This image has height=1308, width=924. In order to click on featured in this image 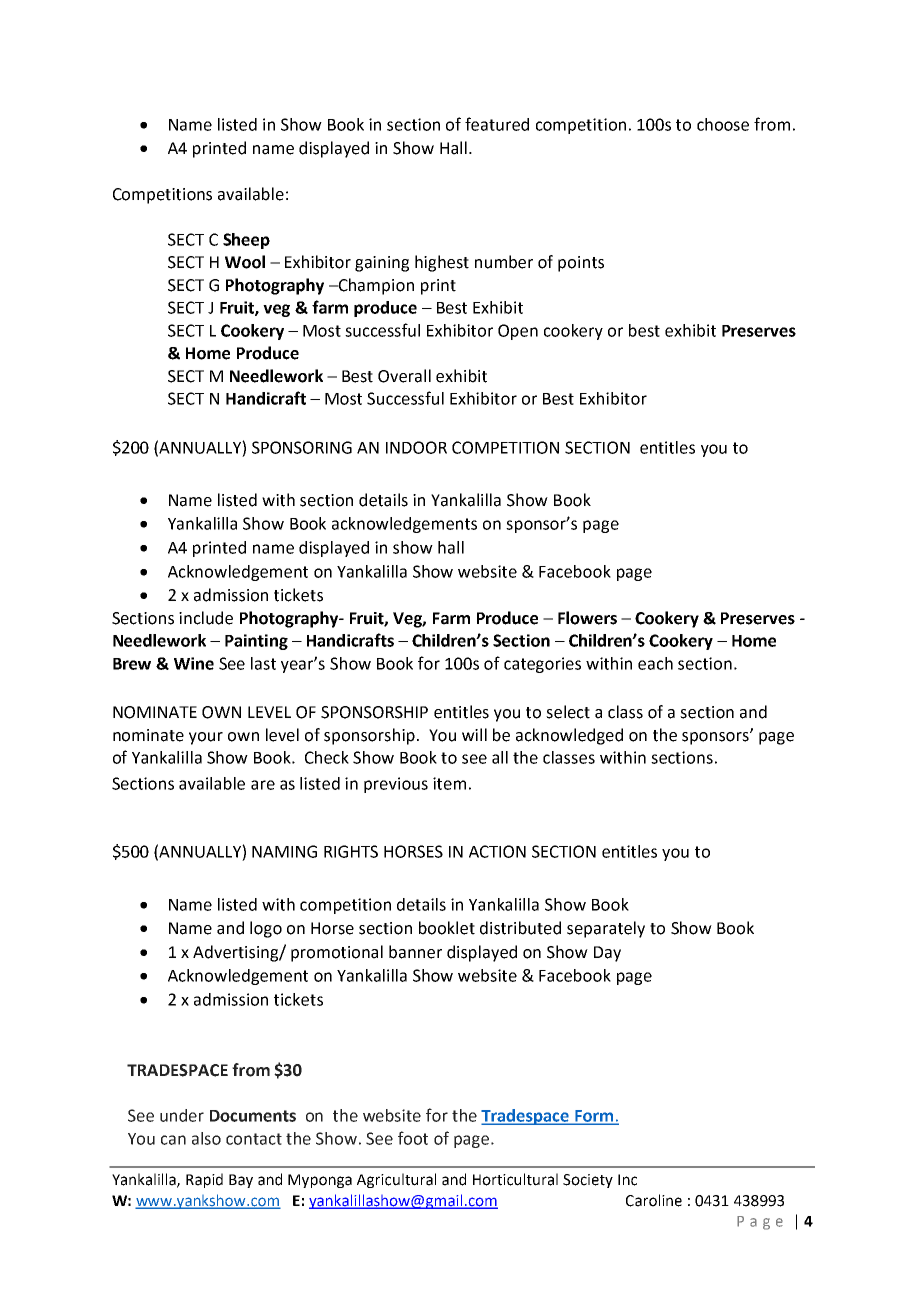, I will do `click(497, 124)`.
